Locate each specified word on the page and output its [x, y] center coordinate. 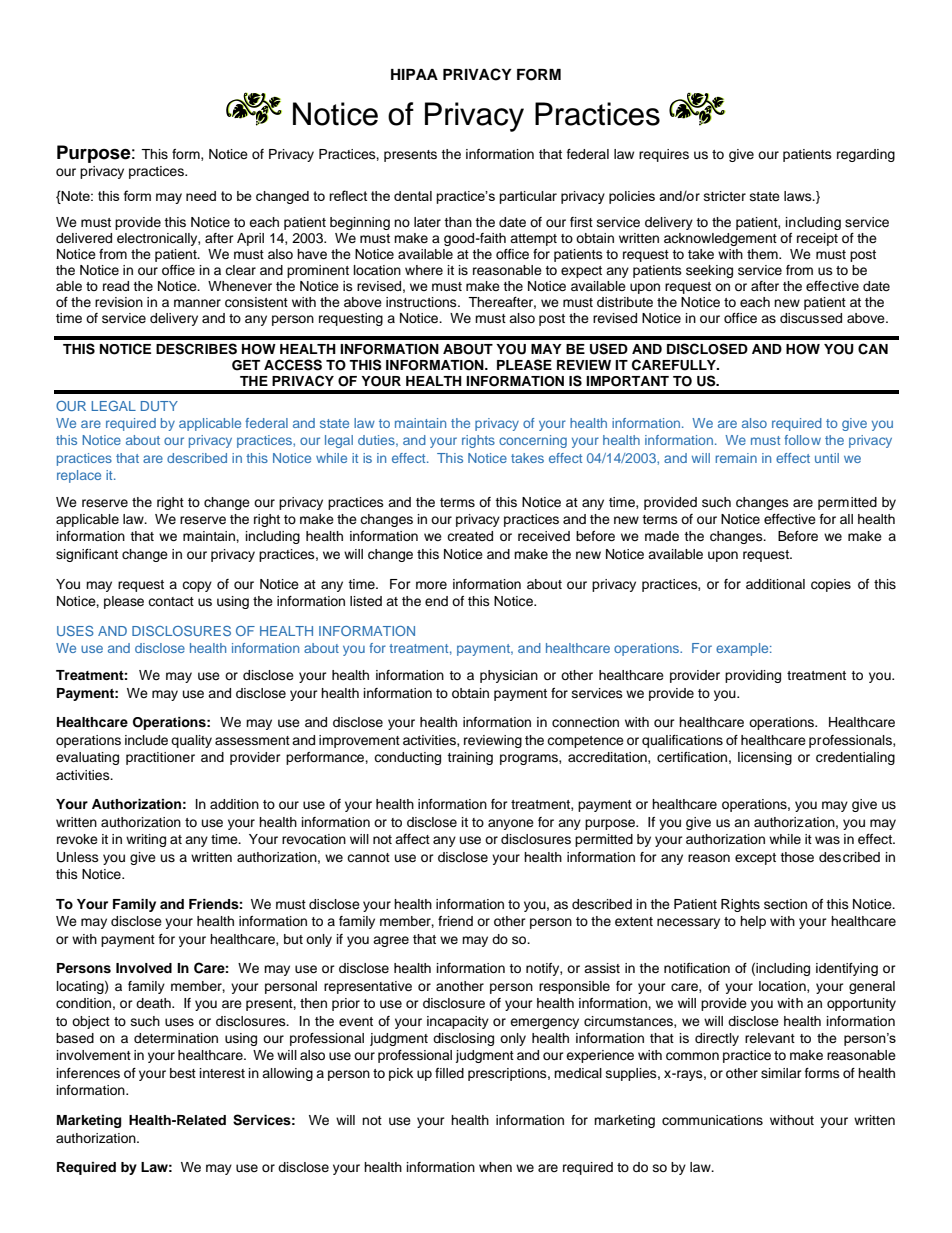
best [183, 1073]
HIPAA [414, 74]
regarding [866, 155]
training [470, 758]
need [201, 196]
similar [781, 1073]
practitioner [160, 758]
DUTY [159, 406]
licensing [765, 758]
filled [449, 1073]
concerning [533, 441]
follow [802, 440]
